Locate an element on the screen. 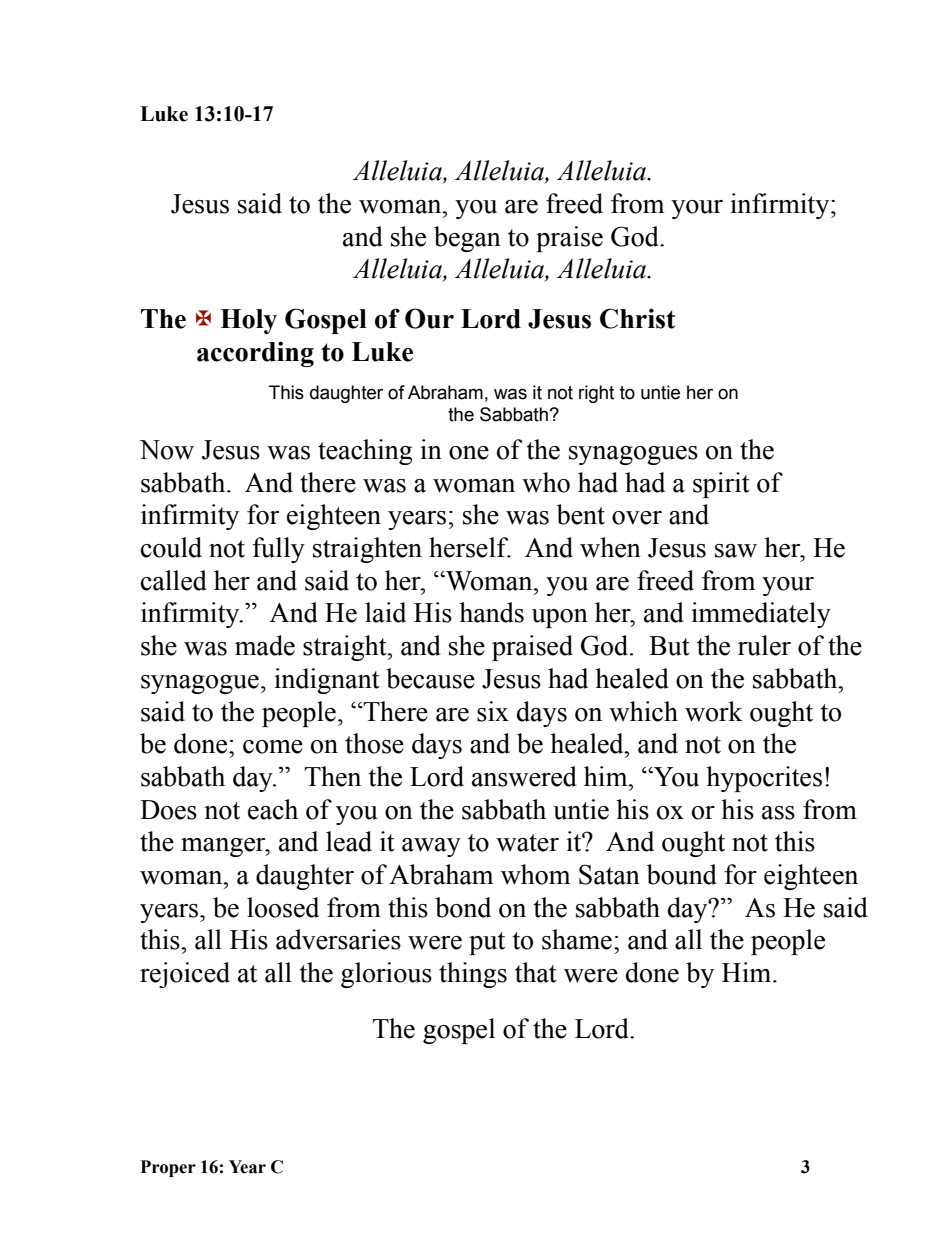  that is located at coordinates (536, 972).
